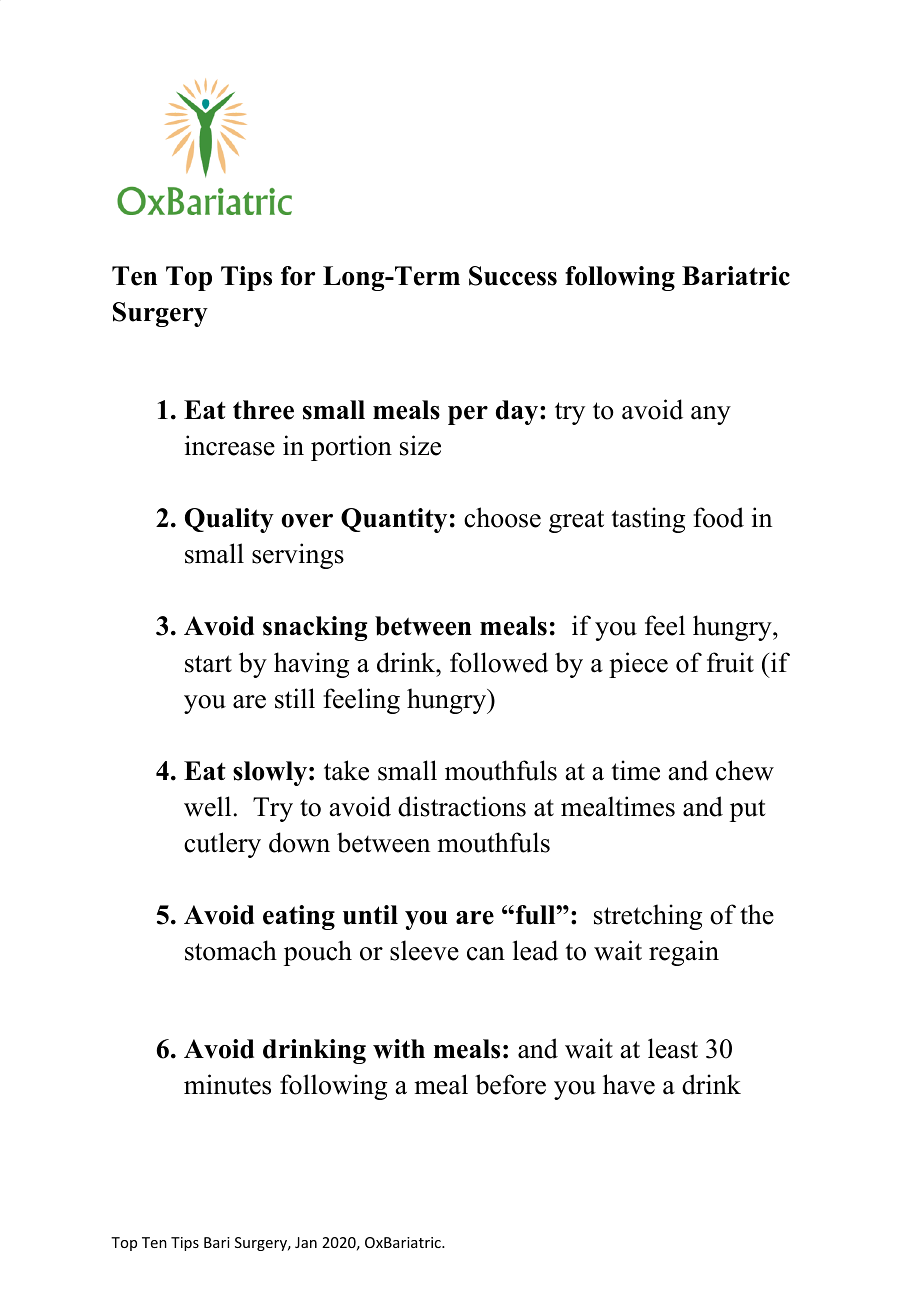  What do you see at coordinates (510, 1084) in the page?
I see `before` at bounding box center [510, 1084].
